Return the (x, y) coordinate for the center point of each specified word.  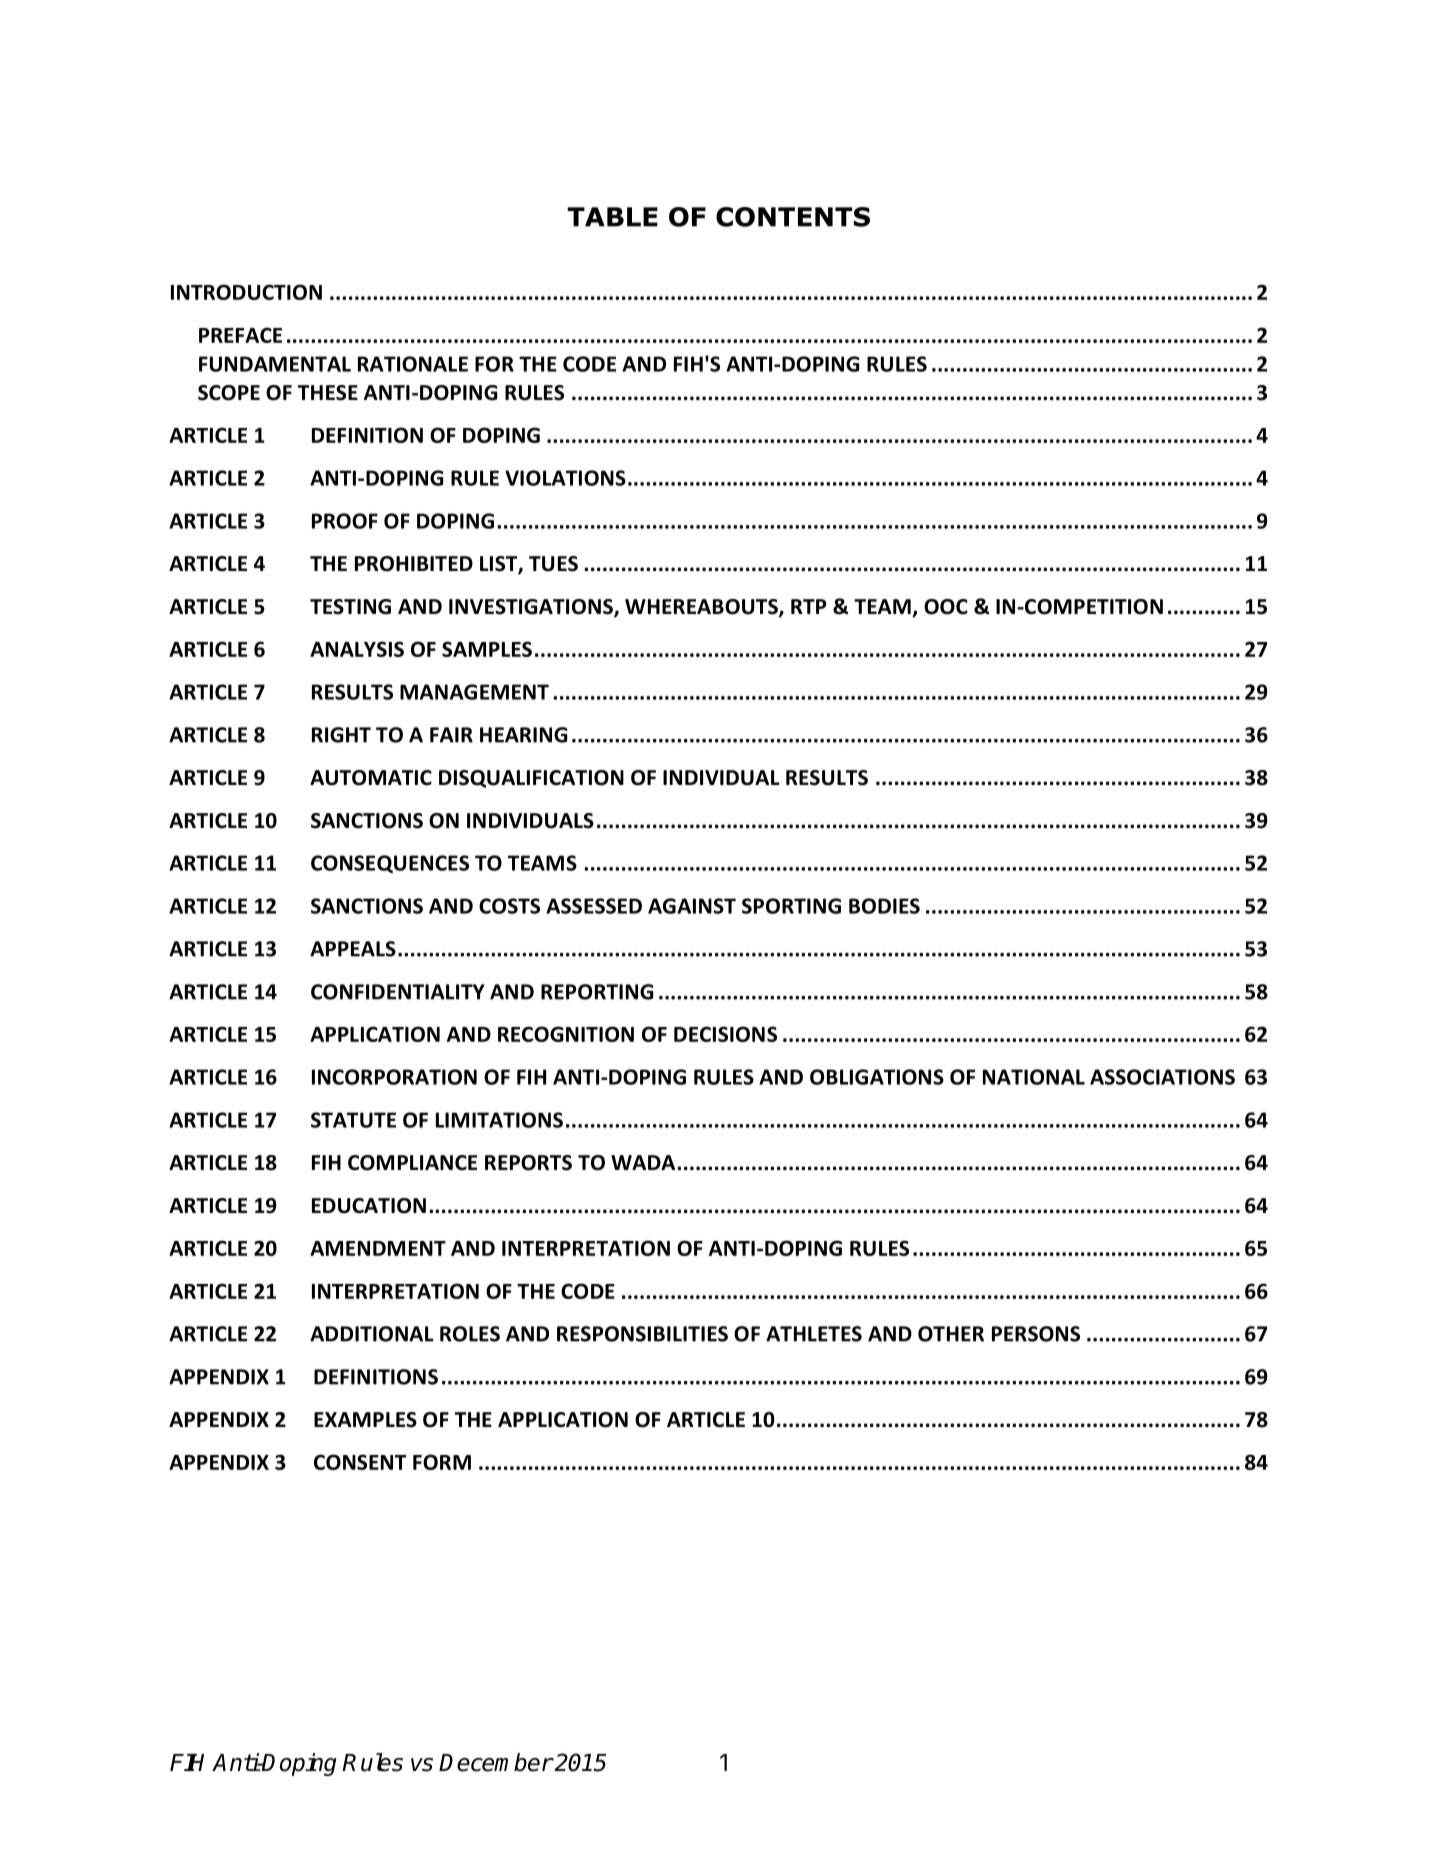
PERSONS (1036, 1334)
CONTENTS (793, 217)
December (496, 1762)
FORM (442, 1462)
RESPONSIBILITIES (642, 1334)
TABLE (612, 217)
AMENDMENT (378, 1248)
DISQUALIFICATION (531, 779)
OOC (946, 607)
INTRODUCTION (246, 292)
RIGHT (341, 735)
